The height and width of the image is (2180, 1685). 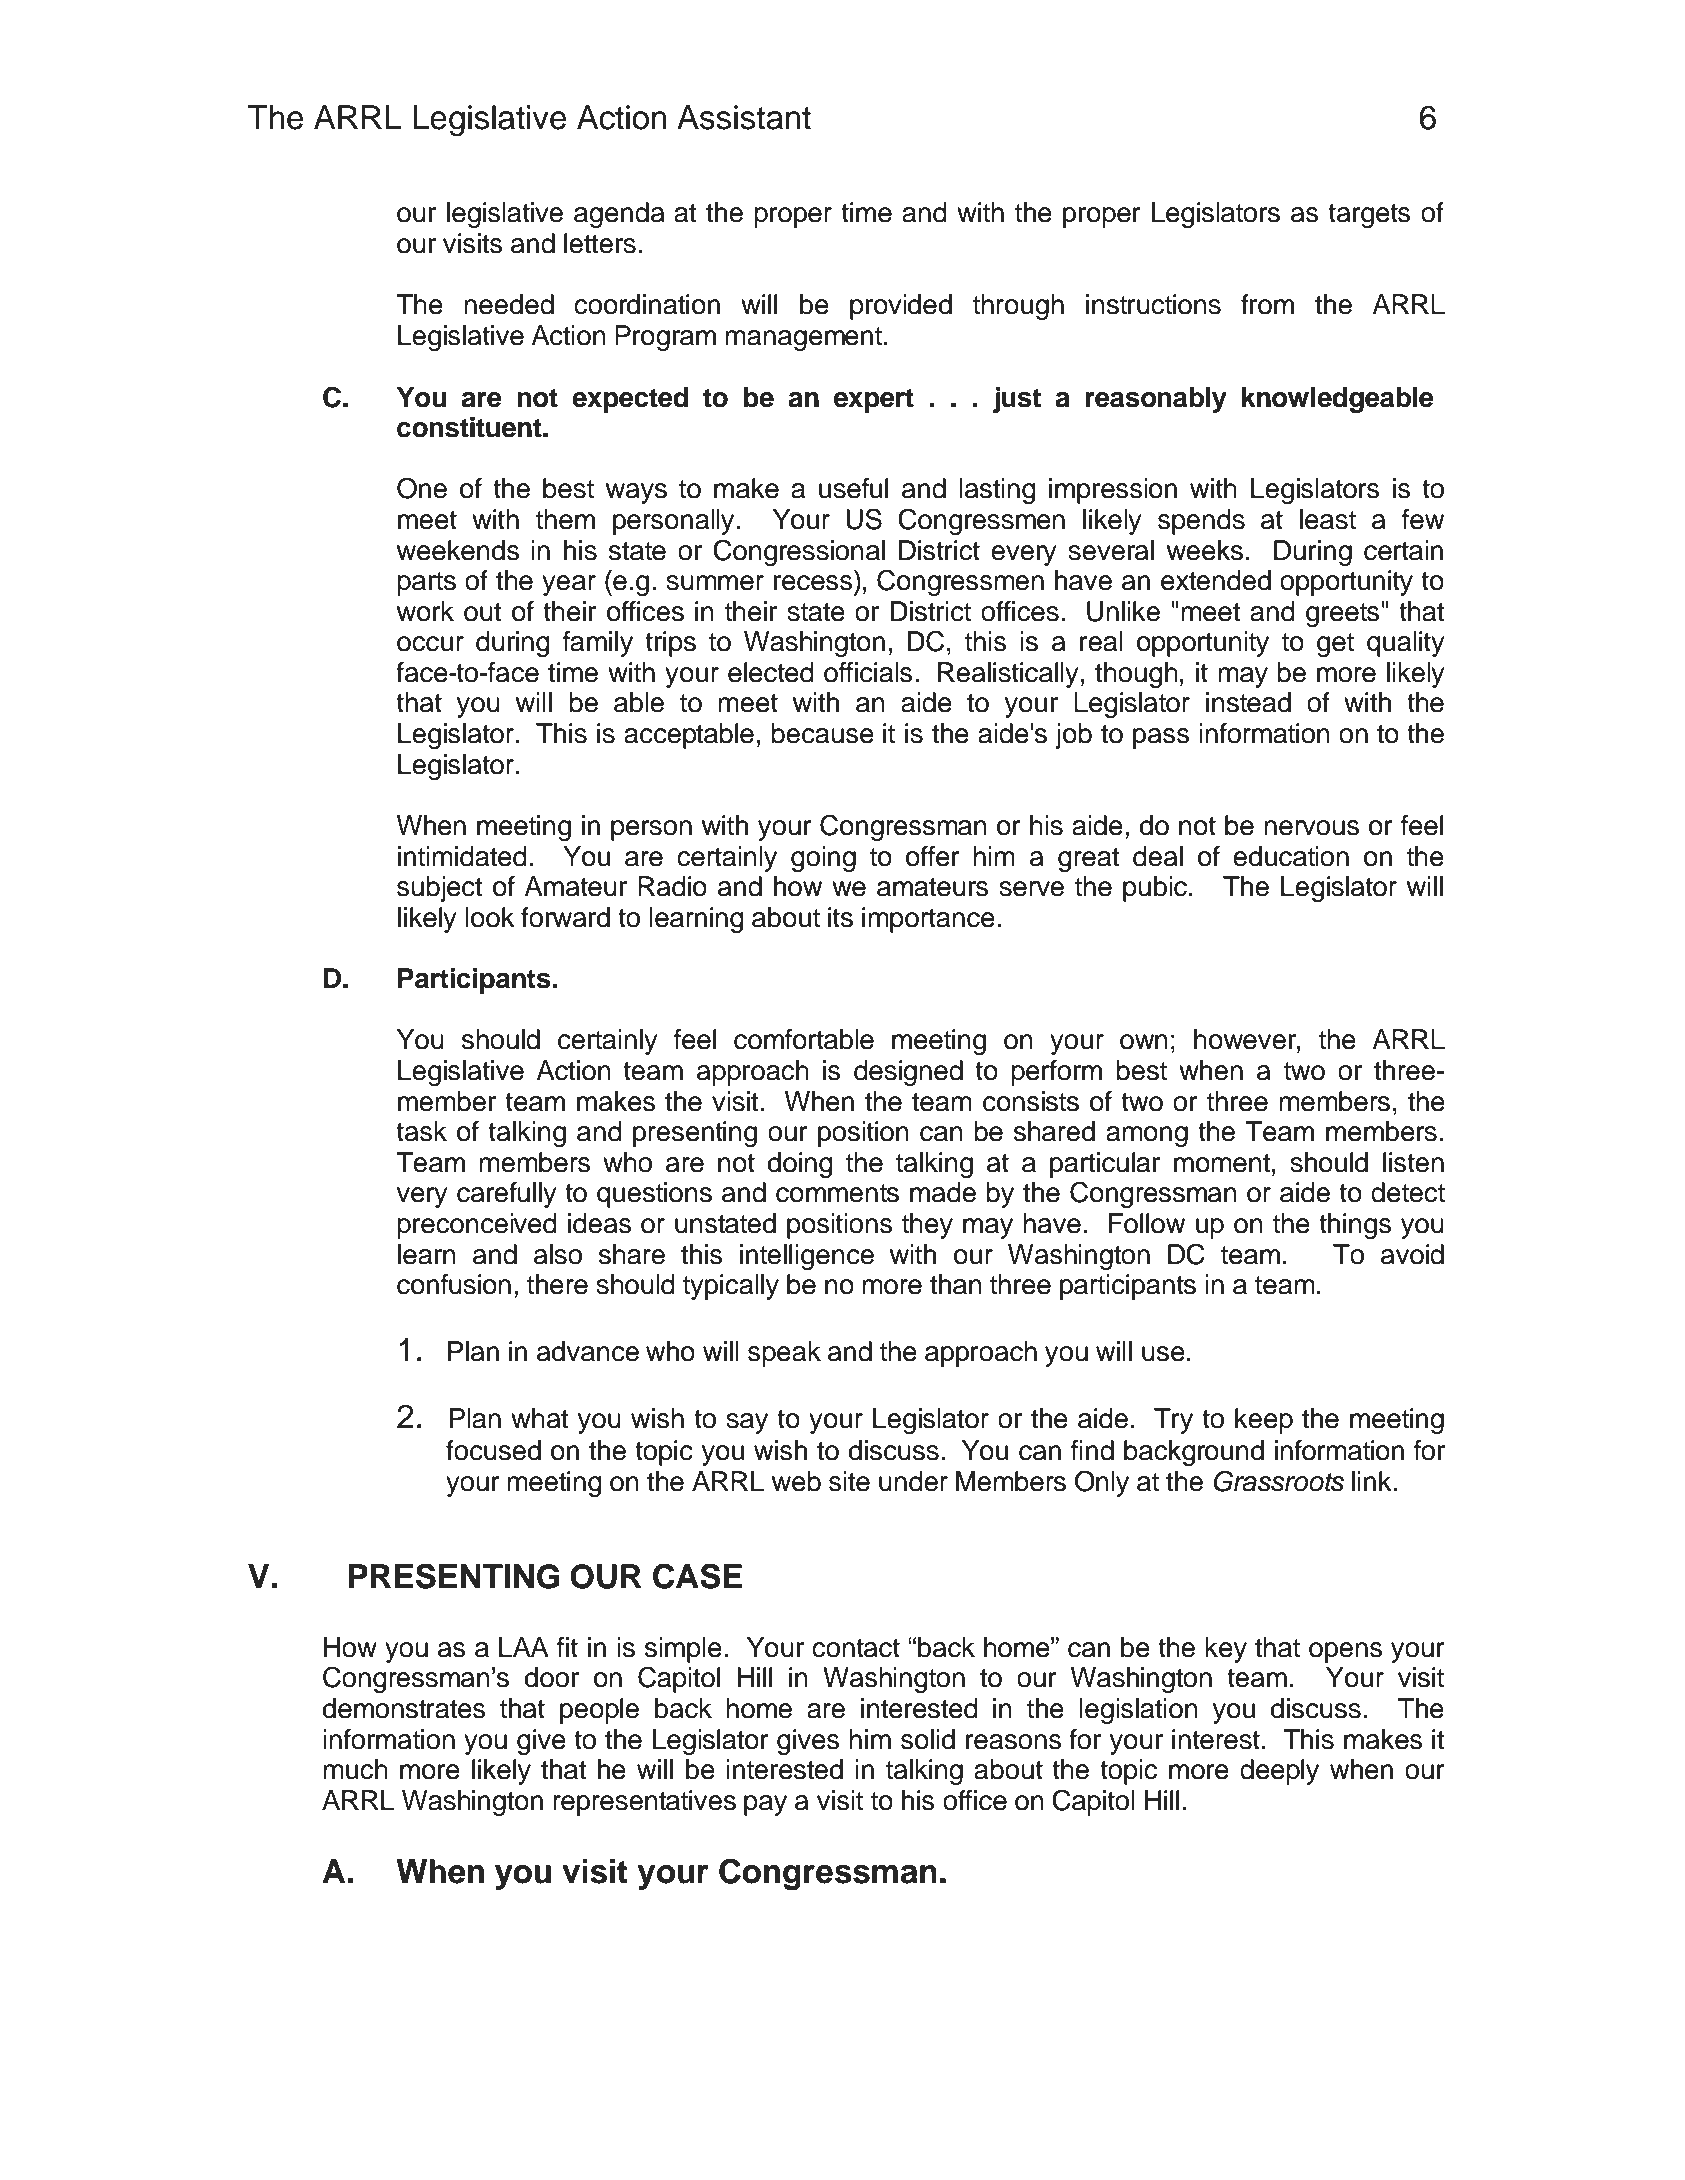 What do you see at coordinates (619, 215) in the image?
I see `agenda` at bounding box center [619, 215].
